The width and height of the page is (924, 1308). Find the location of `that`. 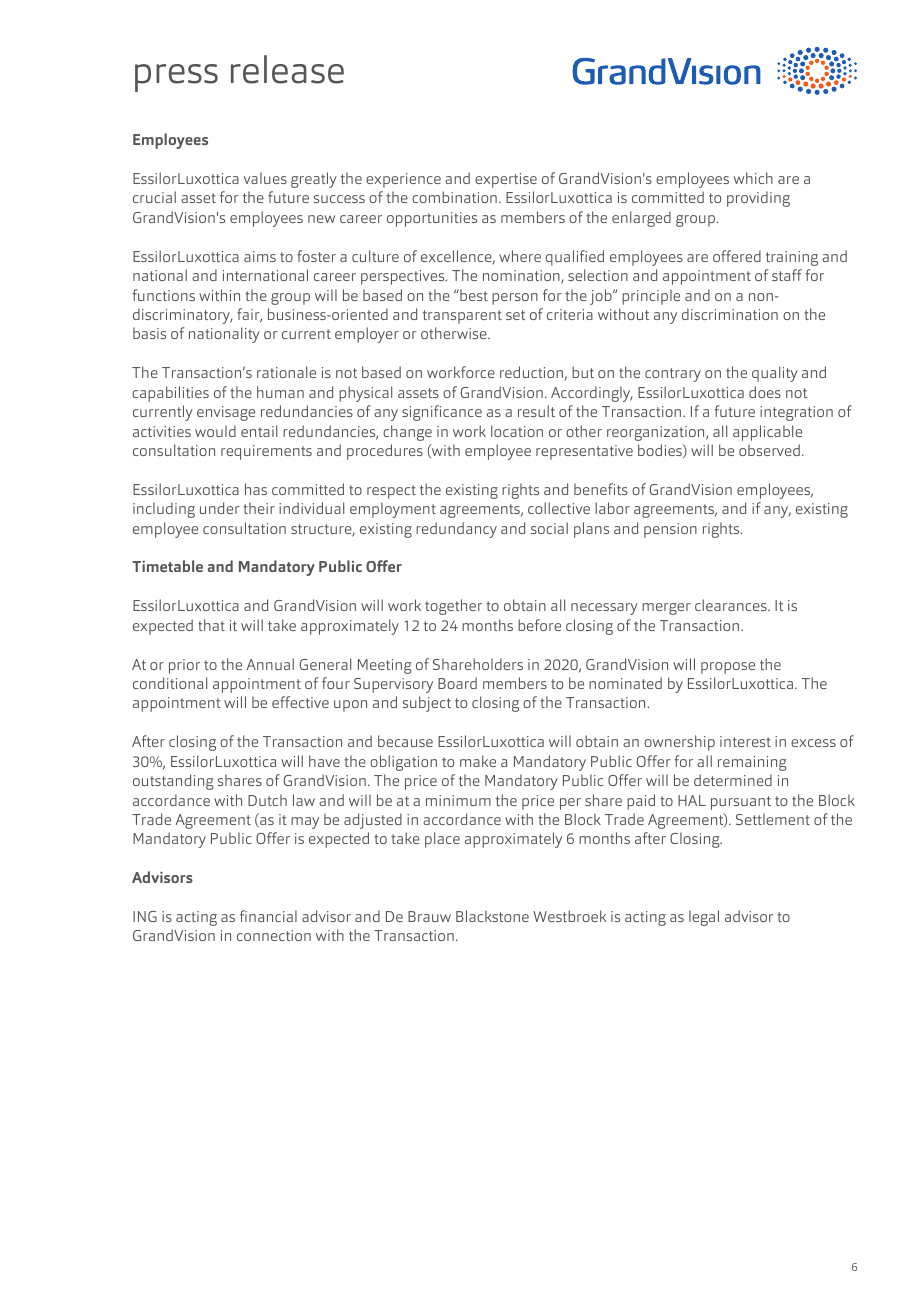

that is located at coordinates (211, 625).
